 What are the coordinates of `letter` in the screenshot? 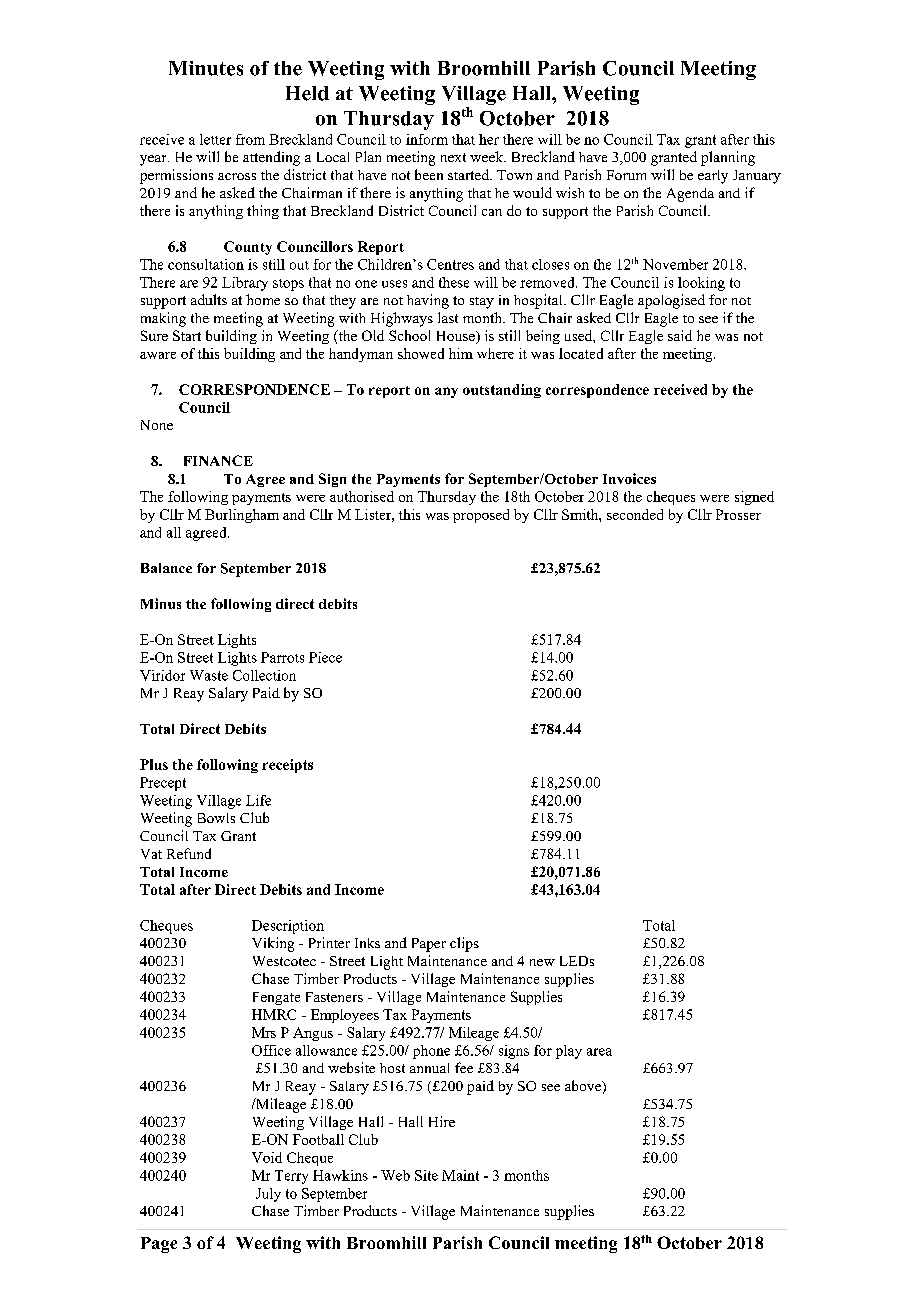 It's located at (215, 139).
